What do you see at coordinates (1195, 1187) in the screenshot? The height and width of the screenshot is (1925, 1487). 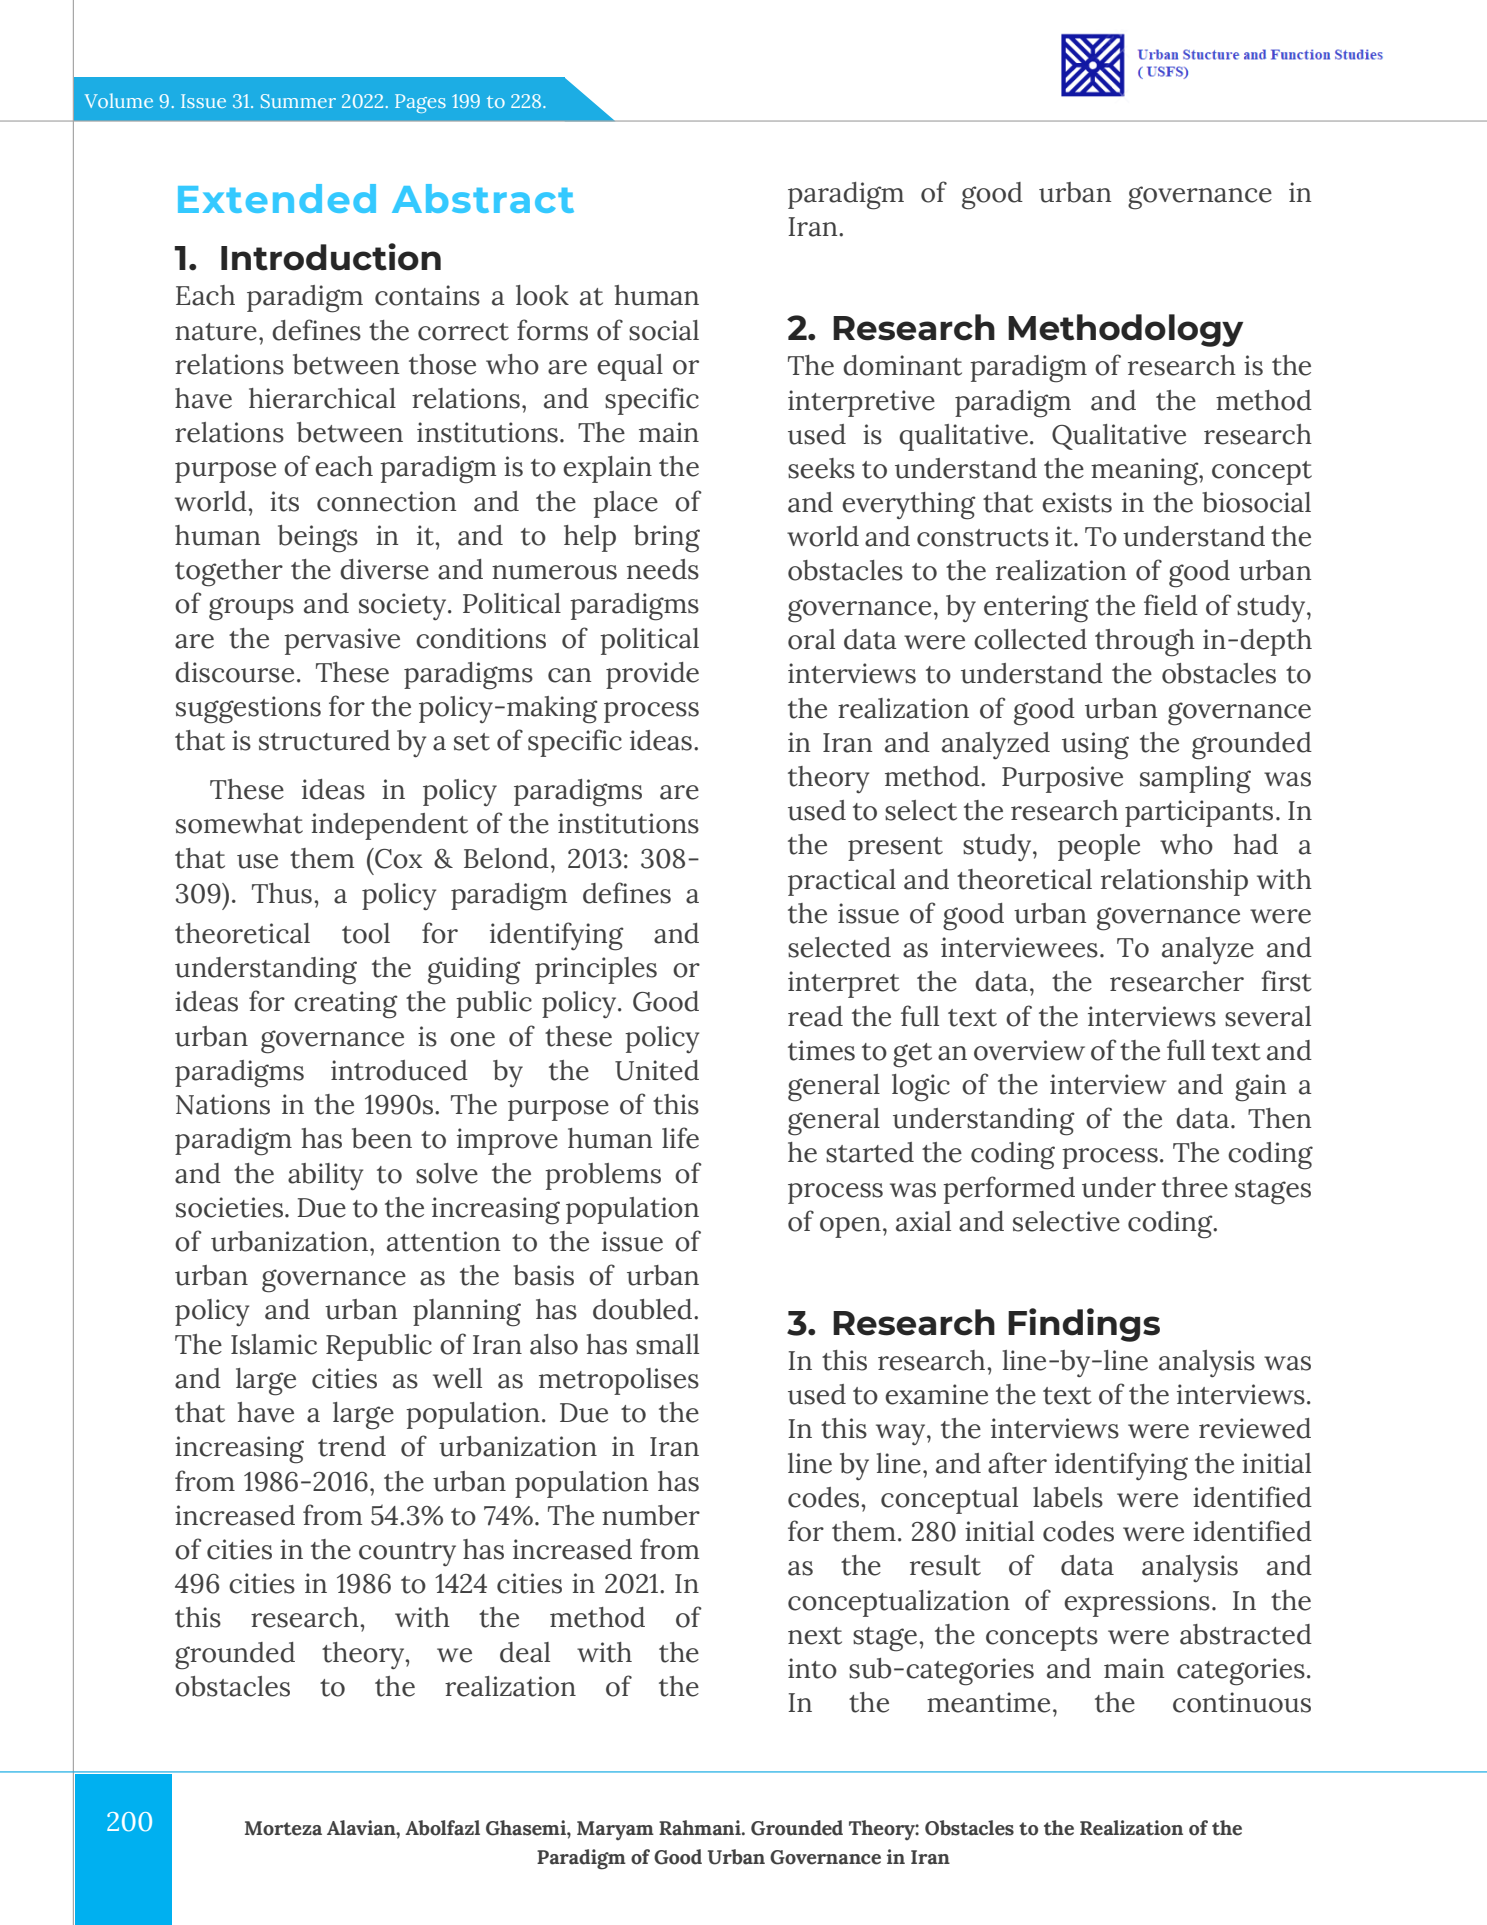 I see `three` at bounding box center [1195, 1187].
